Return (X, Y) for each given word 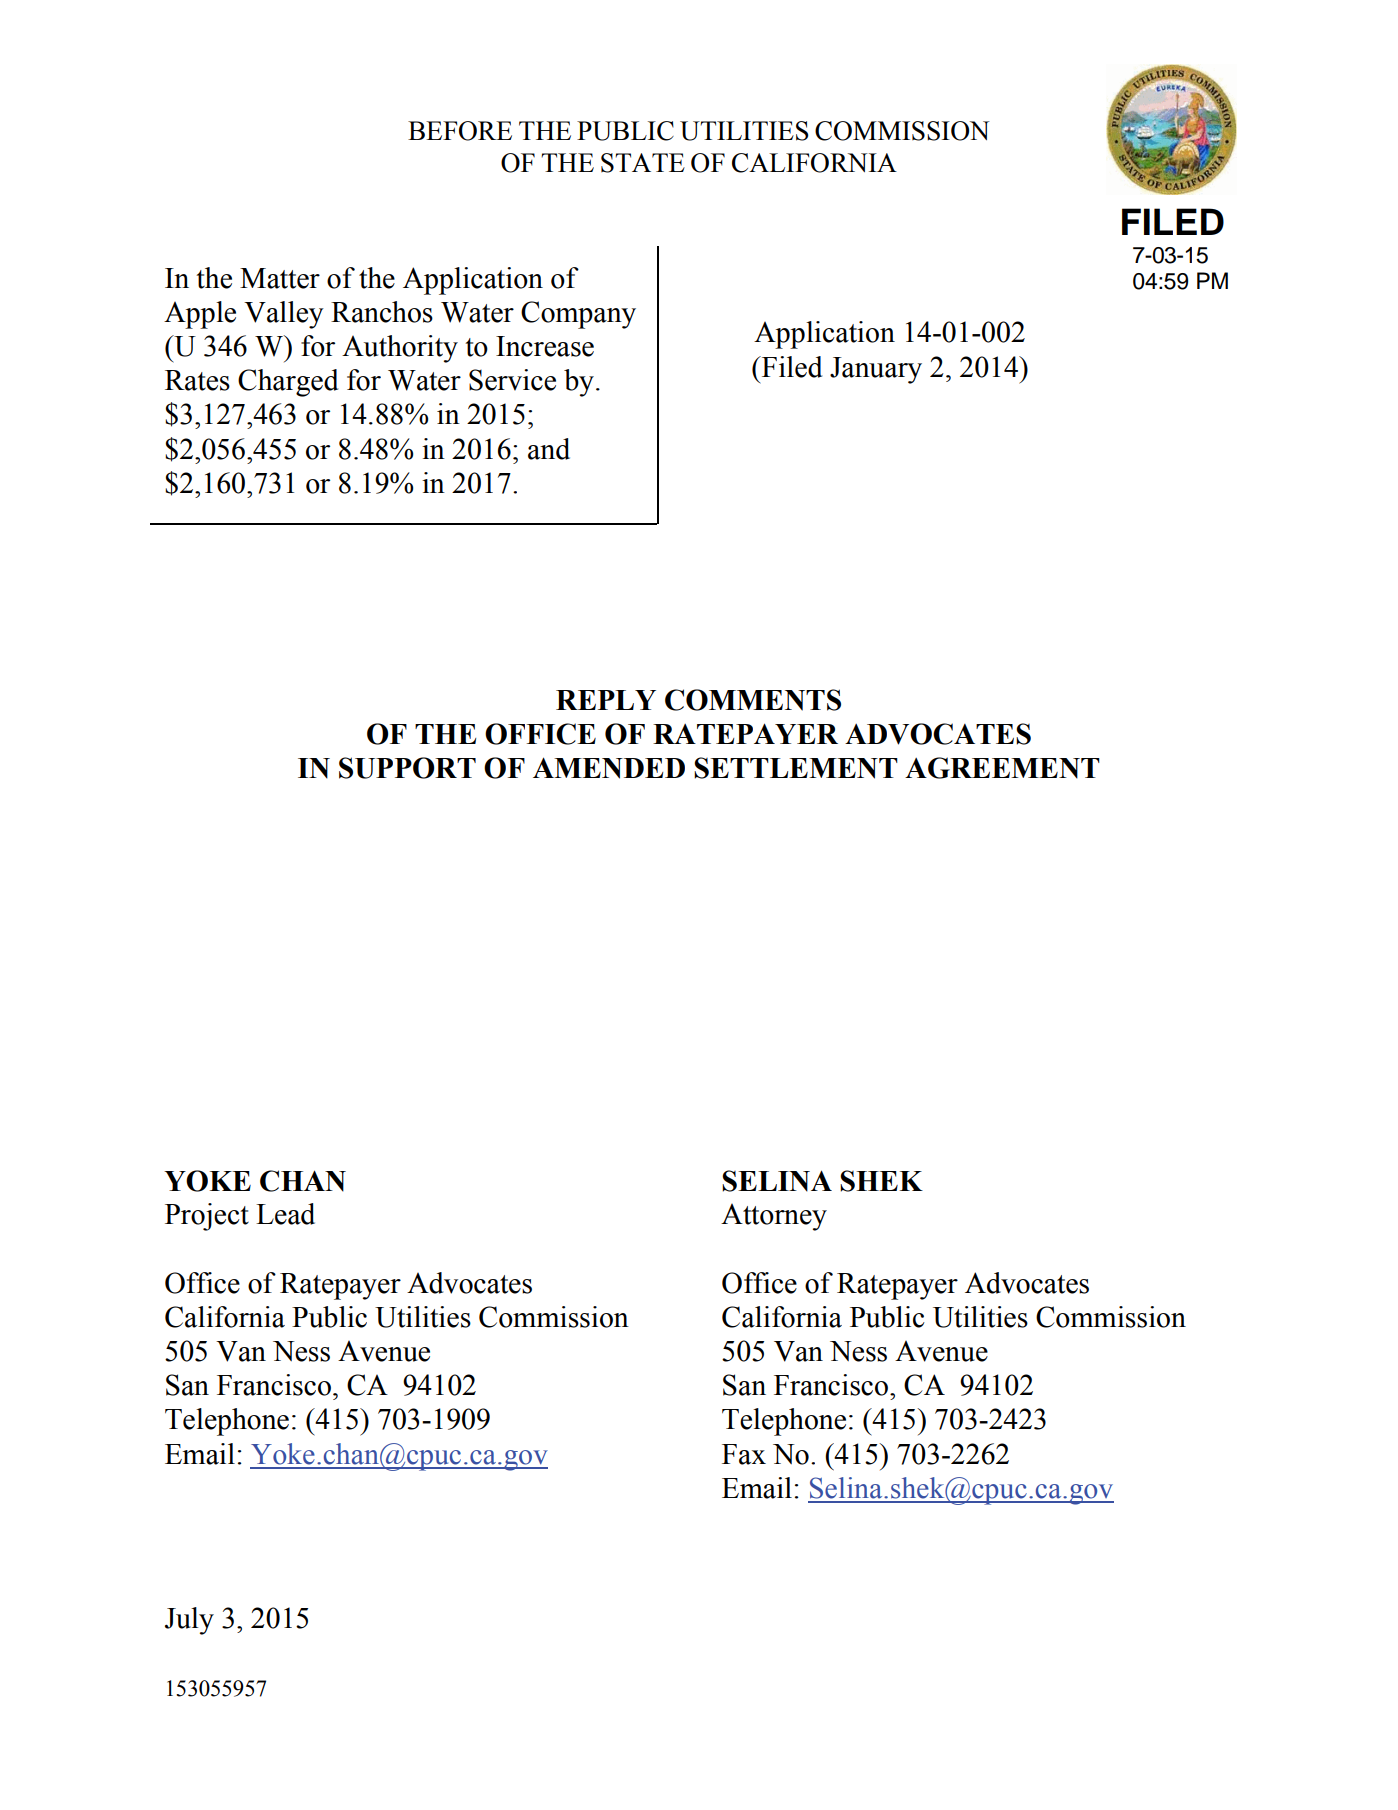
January (876, 370)
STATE (643, 163)
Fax (744, 1454)
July (189, 1621)
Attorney (774, 1217)
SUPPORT (407, 768)
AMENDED (609, 768)
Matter (280, 278)
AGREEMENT (1002, 768)
